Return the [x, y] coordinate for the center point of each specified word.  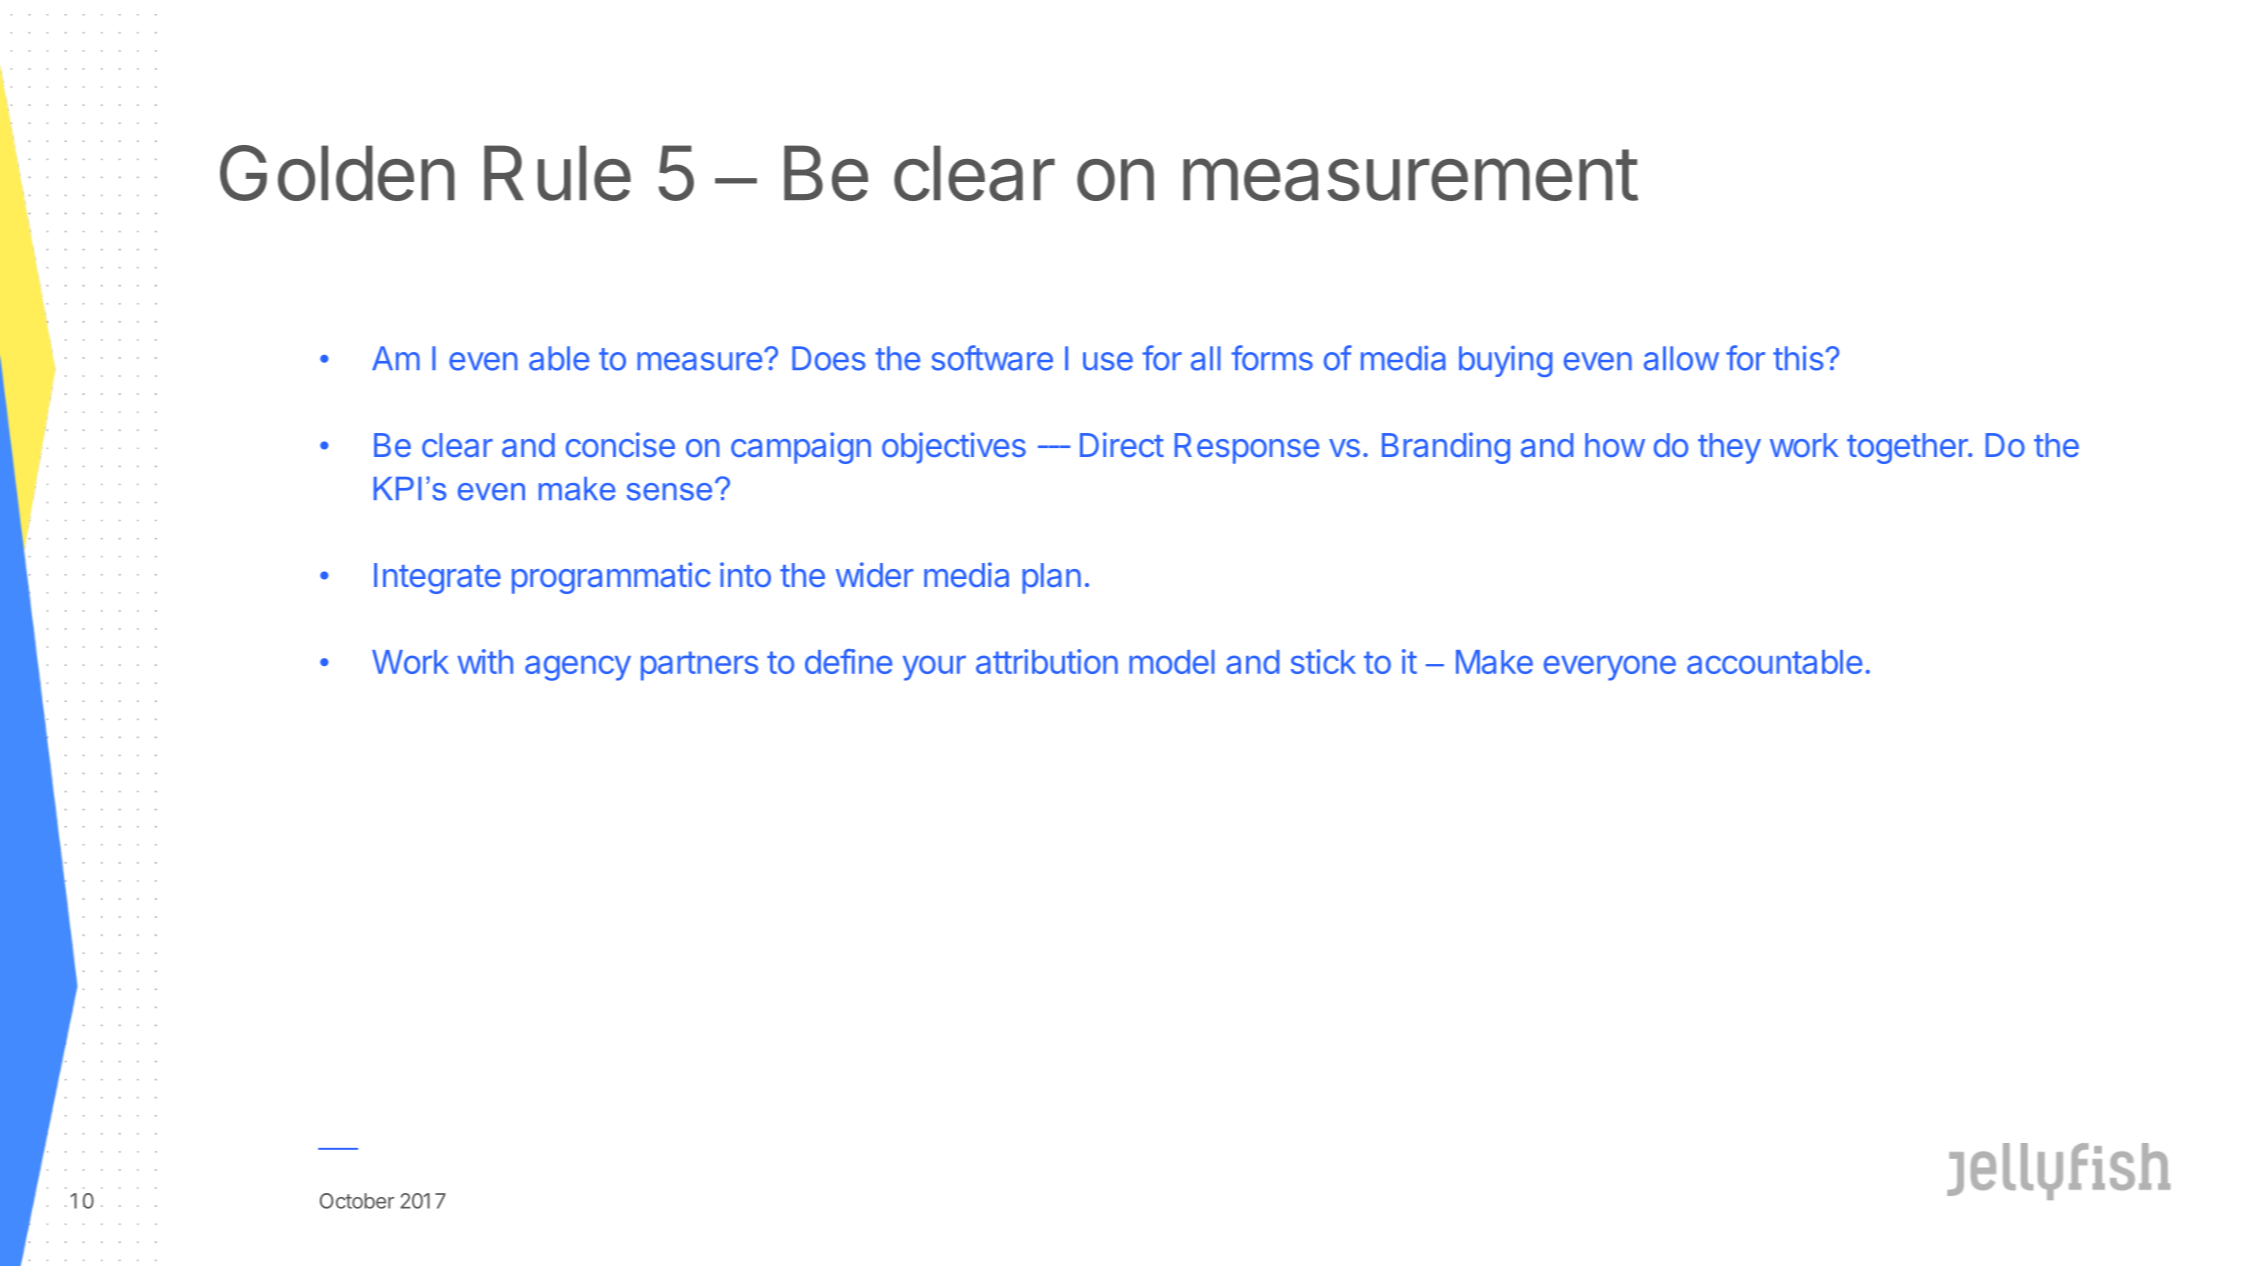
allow [1681, 358]
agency [578, 668]
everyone [1610, 668]
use [1108, 361]
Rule [557, 173]
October [357, 1201]
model [1172, 662]
